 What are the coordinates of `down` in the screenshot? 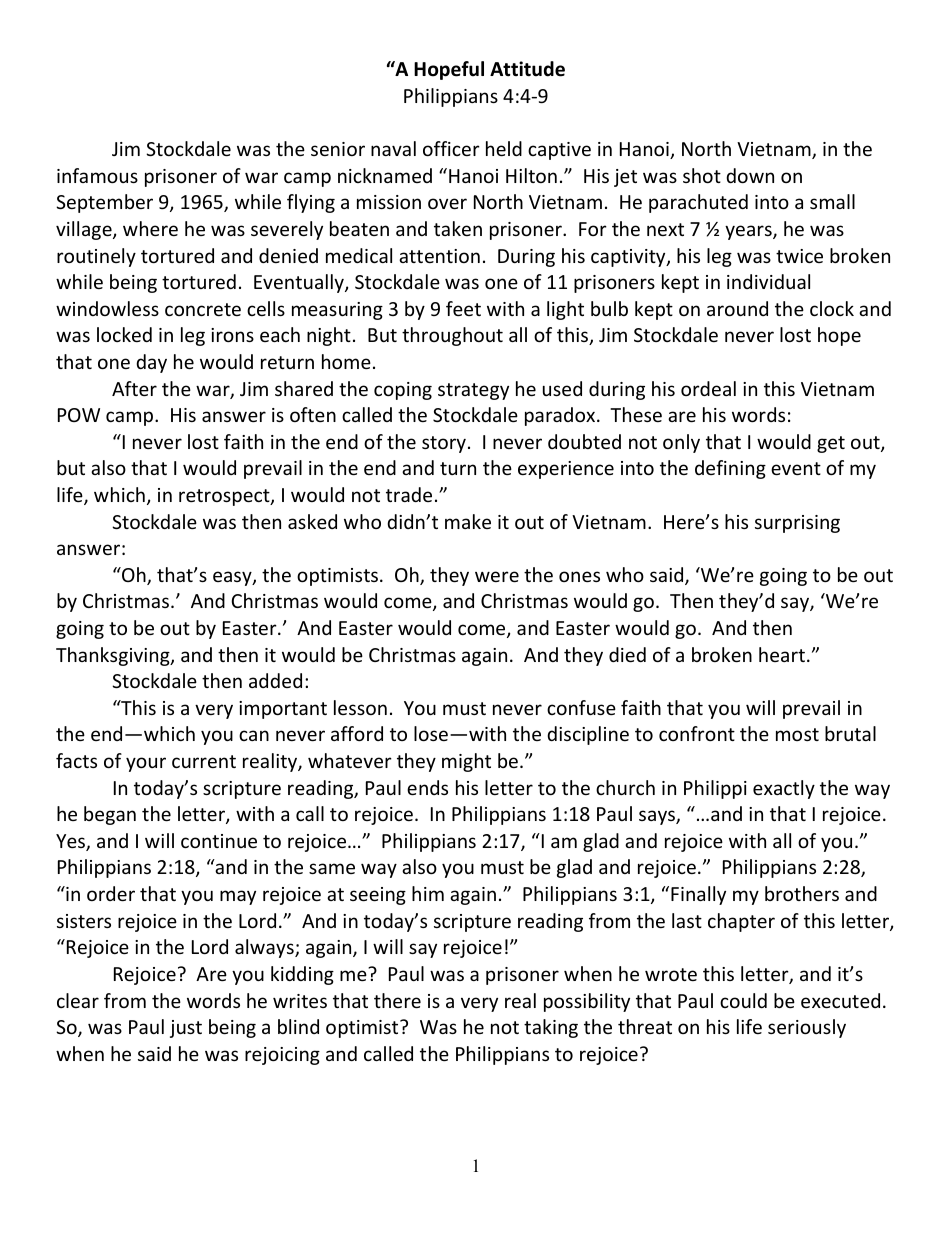 It's located at (750, 175).
